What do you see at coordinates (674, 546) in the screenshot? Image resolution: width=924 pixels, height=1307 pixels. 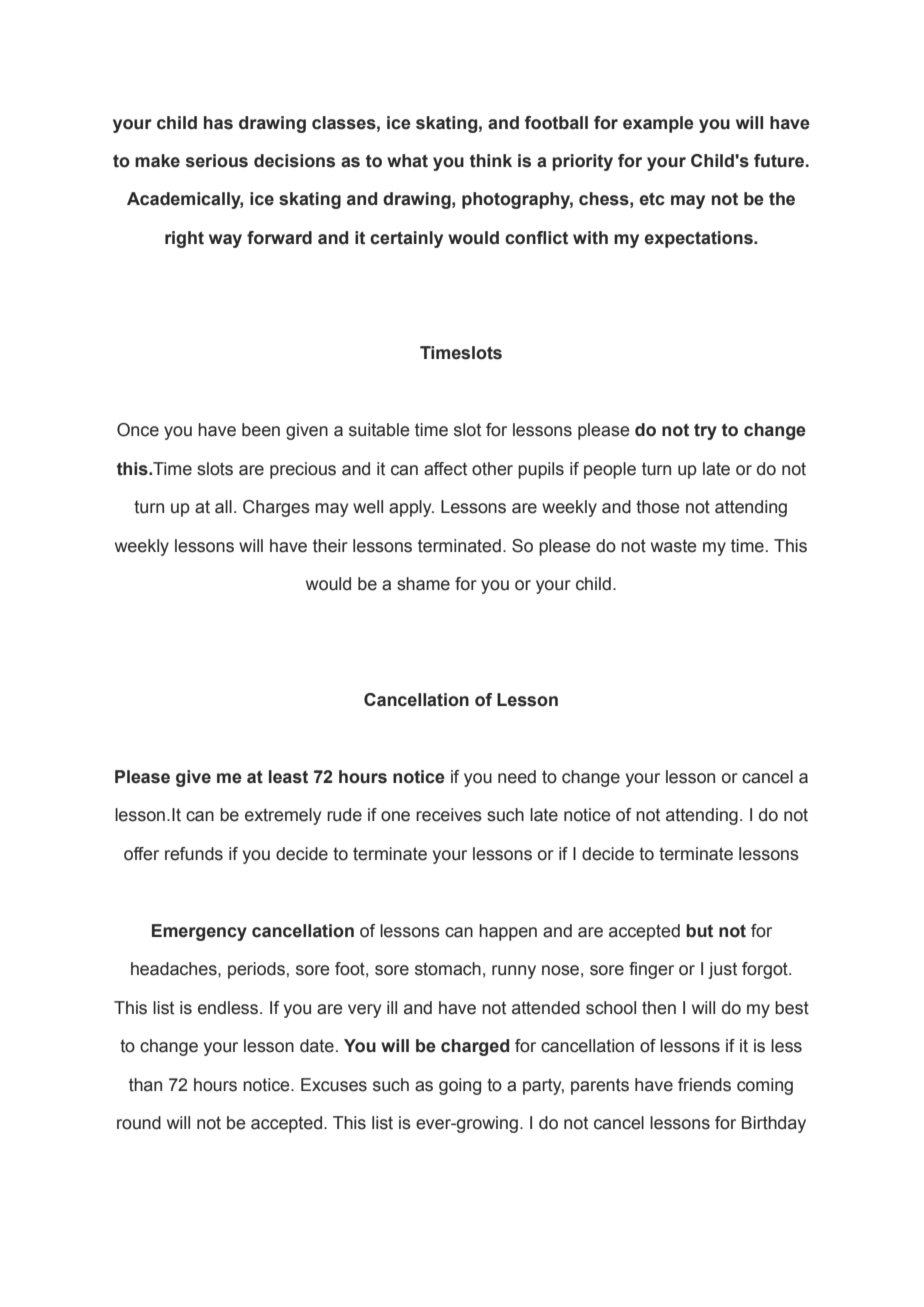 I see `waste` at bounding box center [674, 546].
